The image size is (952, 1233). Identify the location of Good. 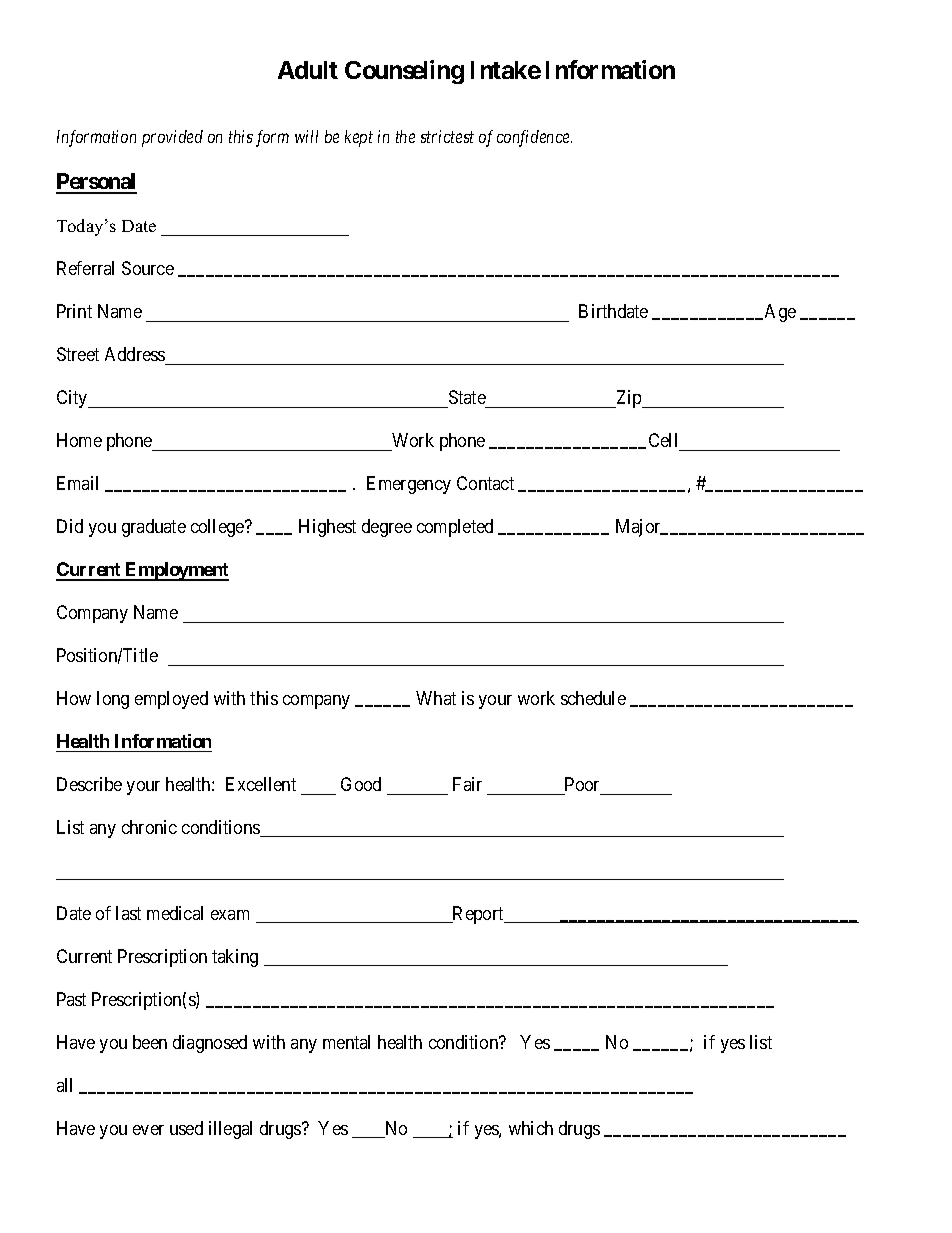
(361, 784).
